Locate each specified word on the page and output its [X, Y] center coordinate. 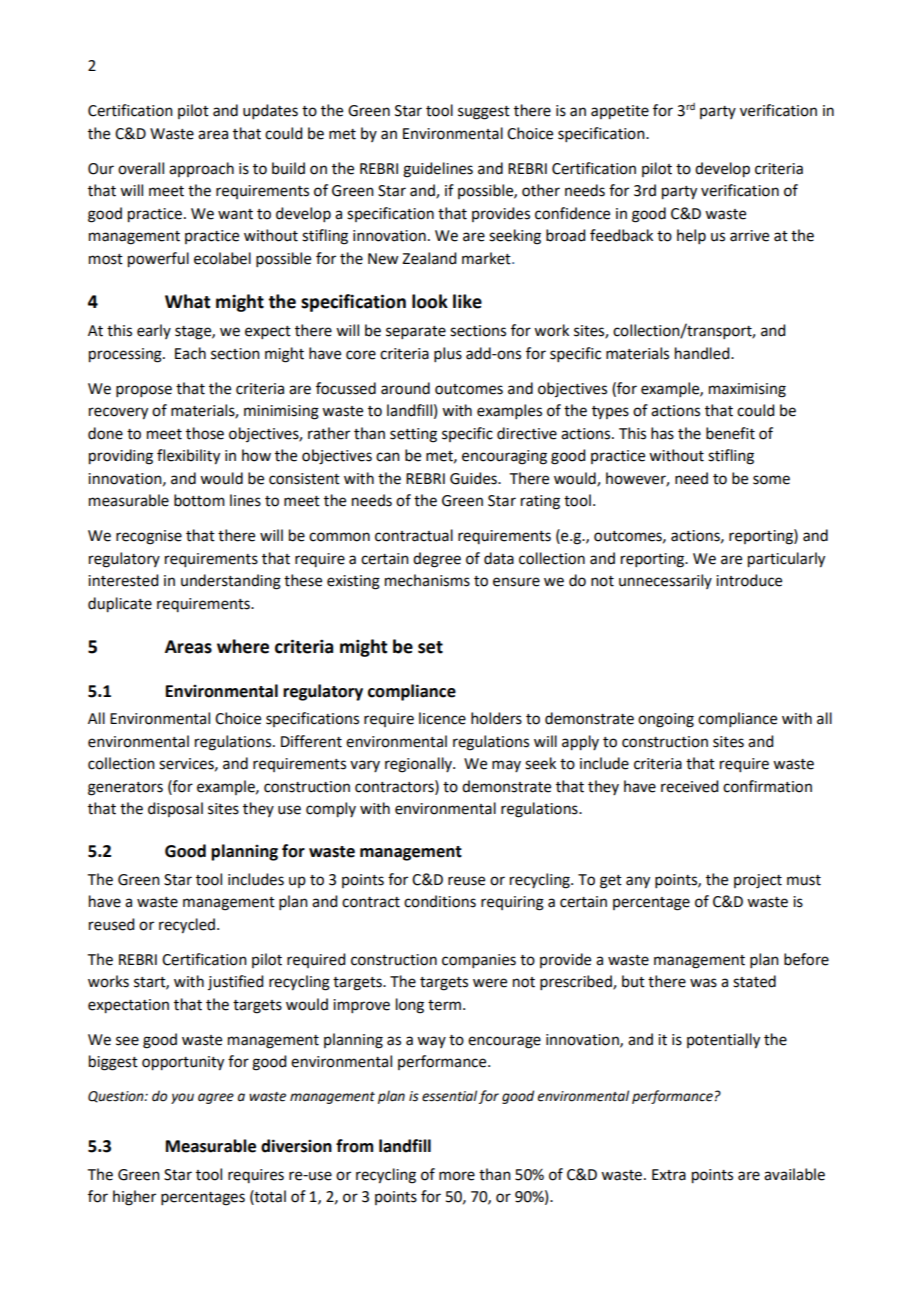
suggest [484, 113]
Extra [669, 1175]
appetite [620, 112]
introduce [749, 580]
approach [201, 169]
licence [442, 718]
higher [134, 1198]
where [243, 646]
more [457, 1176]
